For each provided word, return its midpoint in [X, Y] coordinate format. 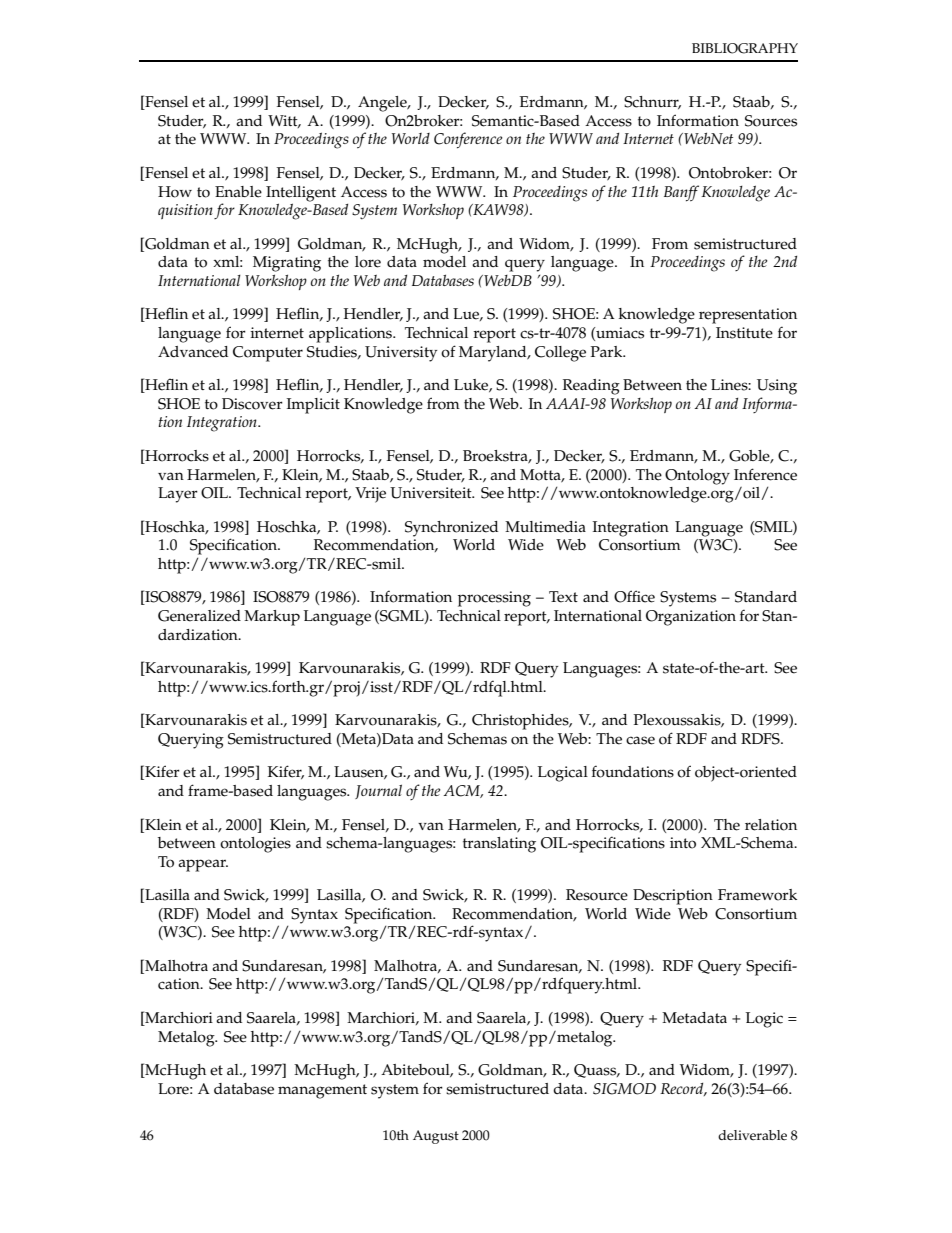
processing [494, 599]
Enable [238, 192]
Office [634, 596]
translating [499, 845]
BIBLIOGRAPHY [745, 48]
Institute [744, 333]
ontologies [255, 845]
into [683, 843]
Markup [272, 618]
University [401, 354]
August [436, 1137]
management [322, 1091]
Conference [468, 140]
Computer [268, 354]
